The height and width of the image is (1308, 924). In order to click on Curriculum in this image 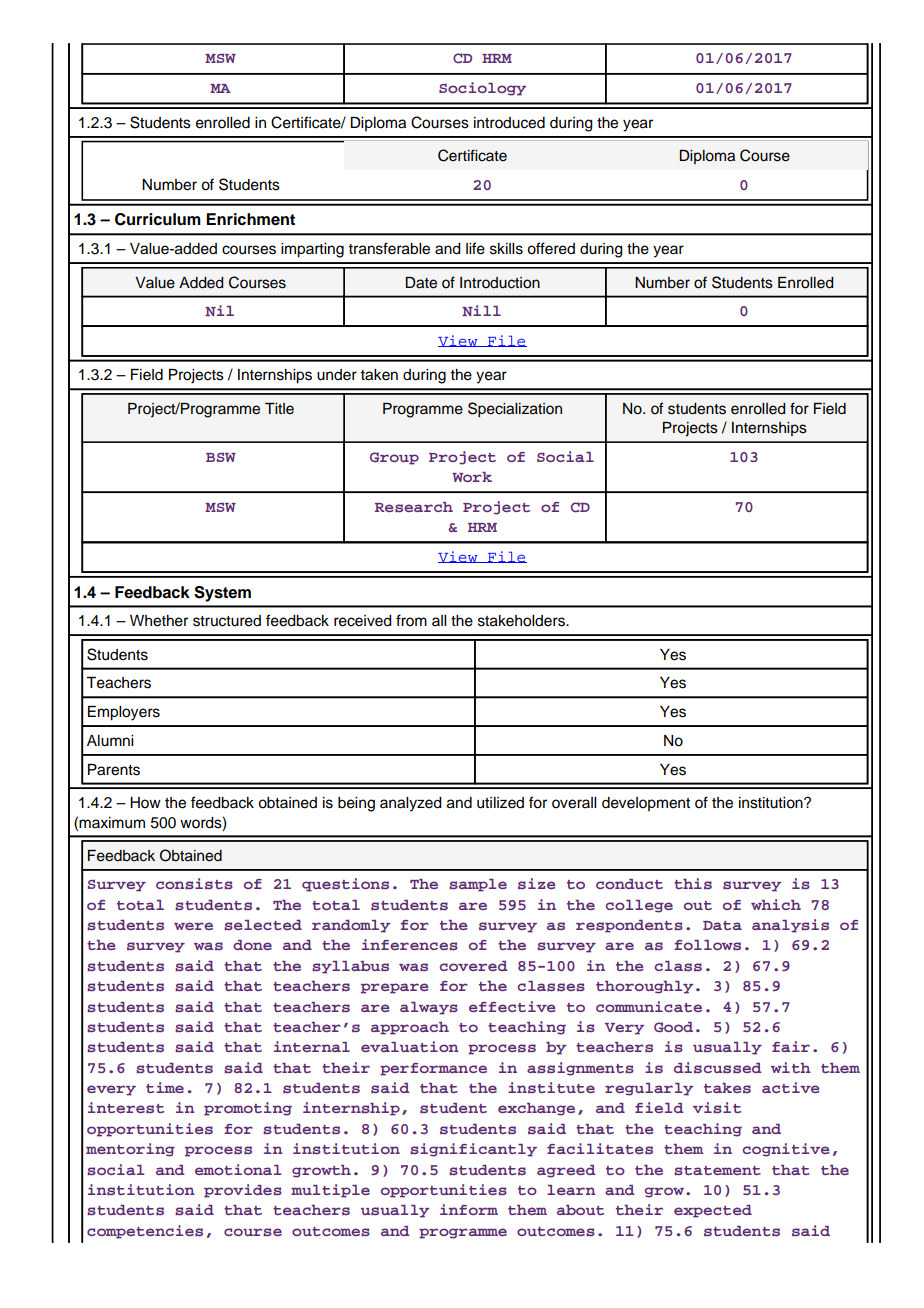, I will do `click(158, 219)`.
